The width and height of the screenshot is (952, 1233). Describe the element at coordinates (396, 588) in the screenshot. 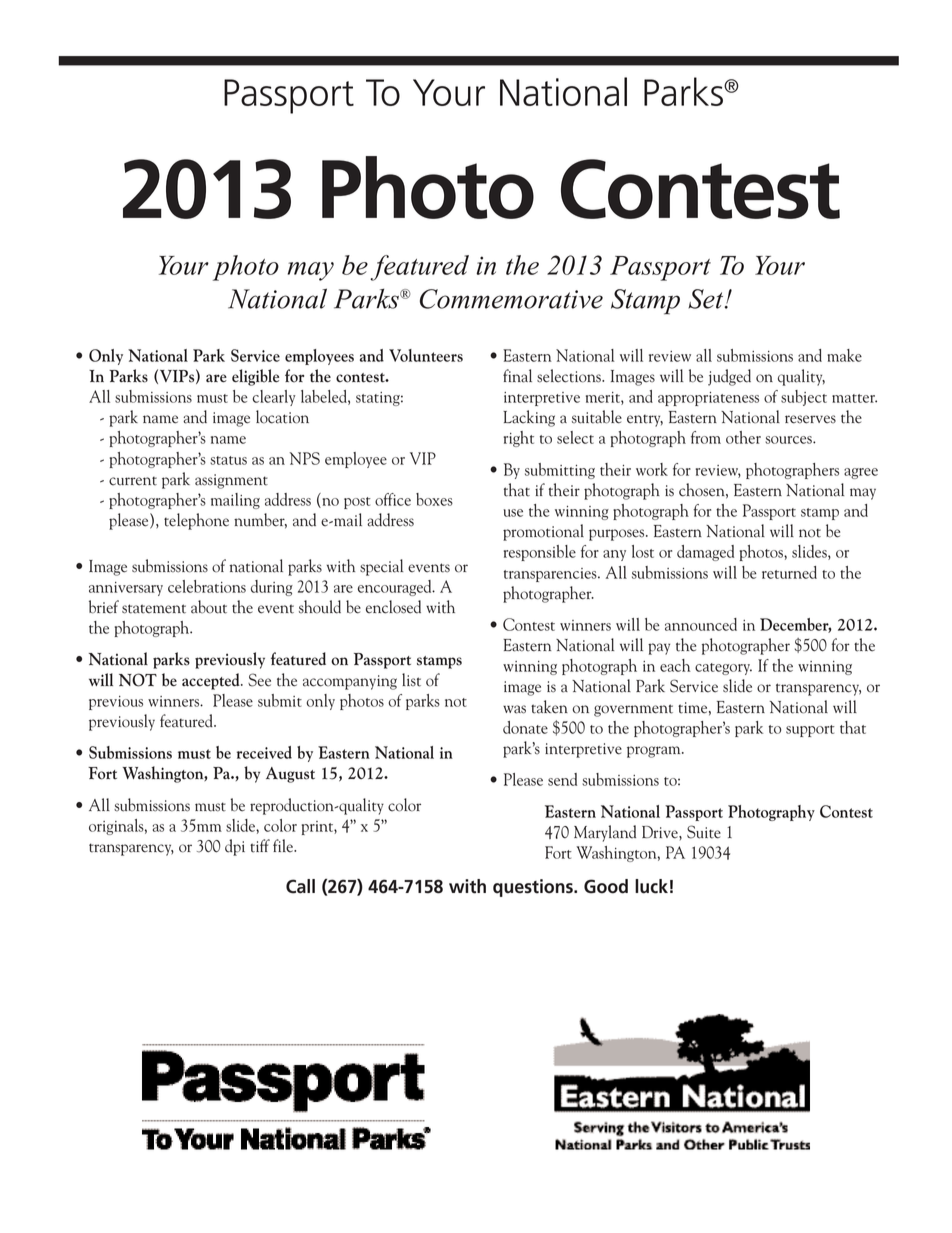

I see `encouraged` at that location.
